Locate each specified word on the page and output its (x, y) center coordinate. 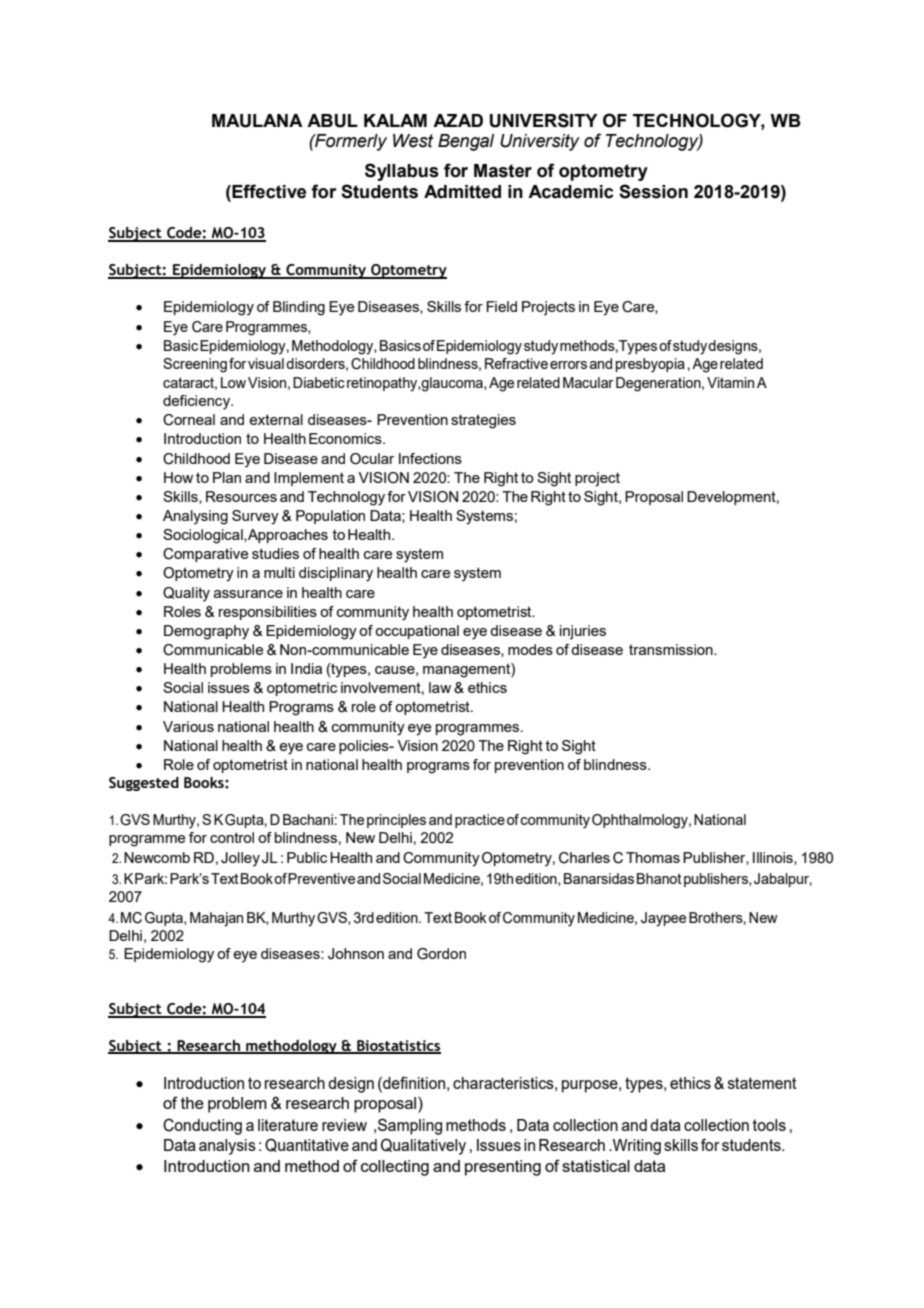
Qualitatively (423, 1146)
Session (653, 191)
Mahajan (216, 919)
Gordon (441, 954)
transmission (672, 649)
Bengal (466, 142)
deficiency (198, 402)
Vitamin (730, 382)
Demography (206, 632)
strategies (483, 421)
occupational (417, 632)
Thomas (653, 857)
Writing (636, 1147)
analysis (227, 1147)
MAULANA (257, 121)
